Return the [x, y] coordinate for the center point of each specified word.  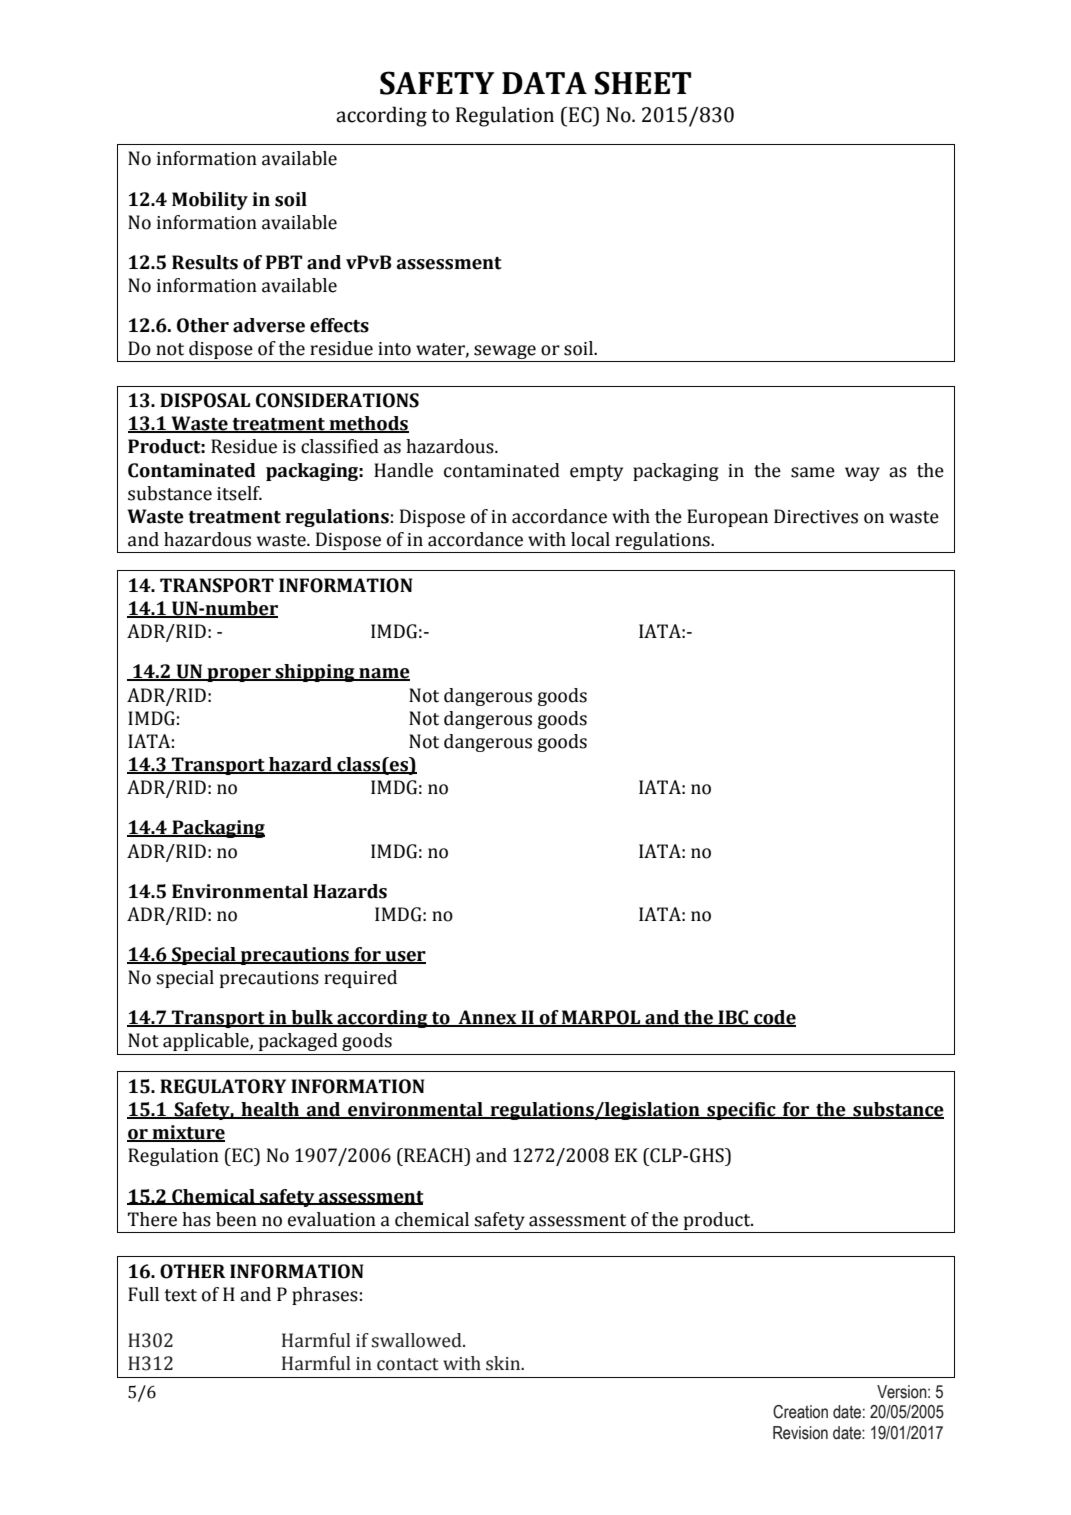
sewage [505, 353]
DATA [544, 83]
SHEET [643, 83]
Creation [800, 1412]
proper [239, 675]
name [383, 674]
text [180, 1295]
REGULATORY [223, 1086]
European [727, 518]
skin [504, 1363]
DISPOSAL [205, 400]
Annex [487, 1018]
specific [741, 1111]
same [813, 472]
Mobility [210, 201]
